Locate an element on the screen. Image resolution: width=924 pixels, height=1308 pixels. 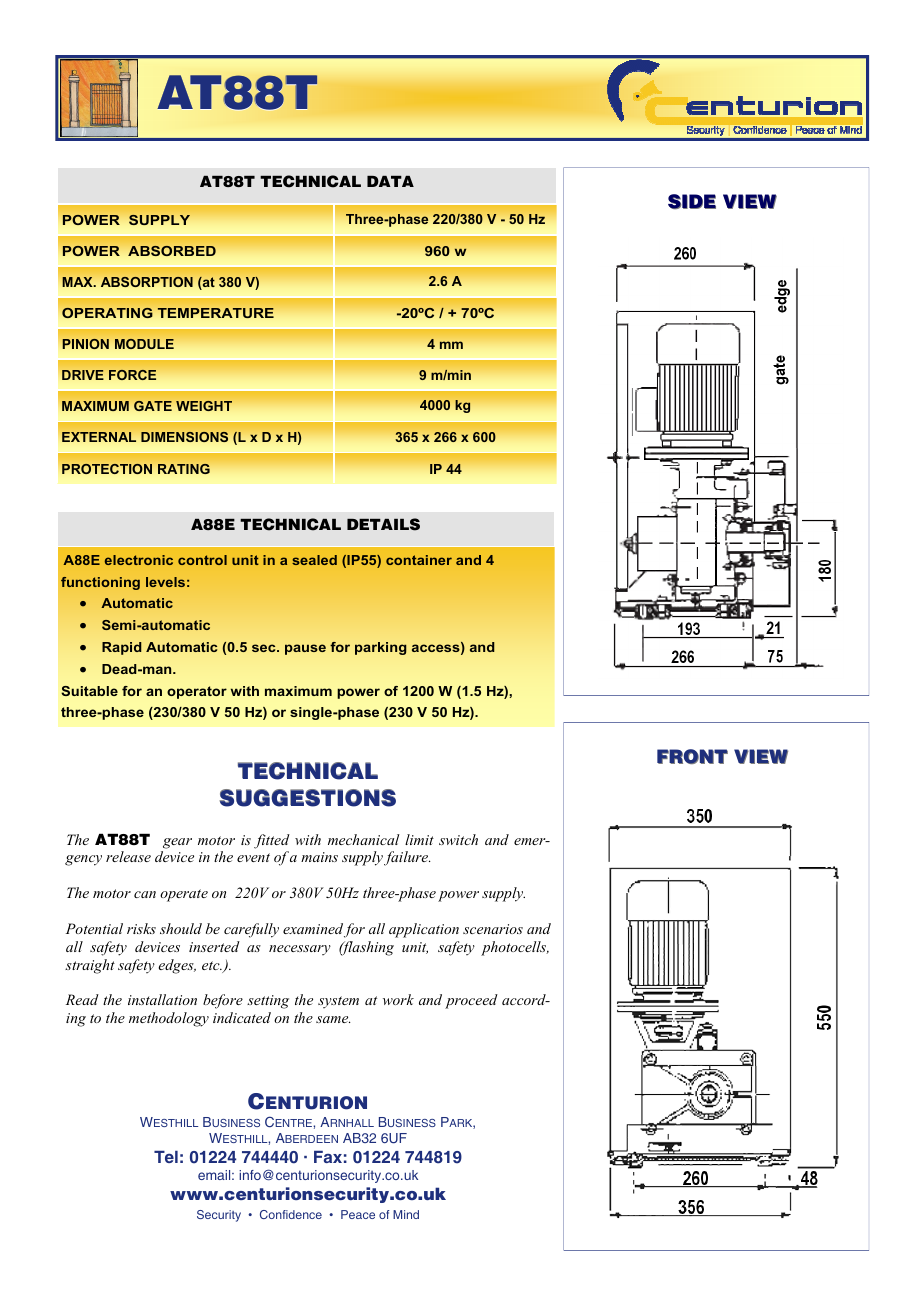
DATA is located at coordinates (390, 181).
